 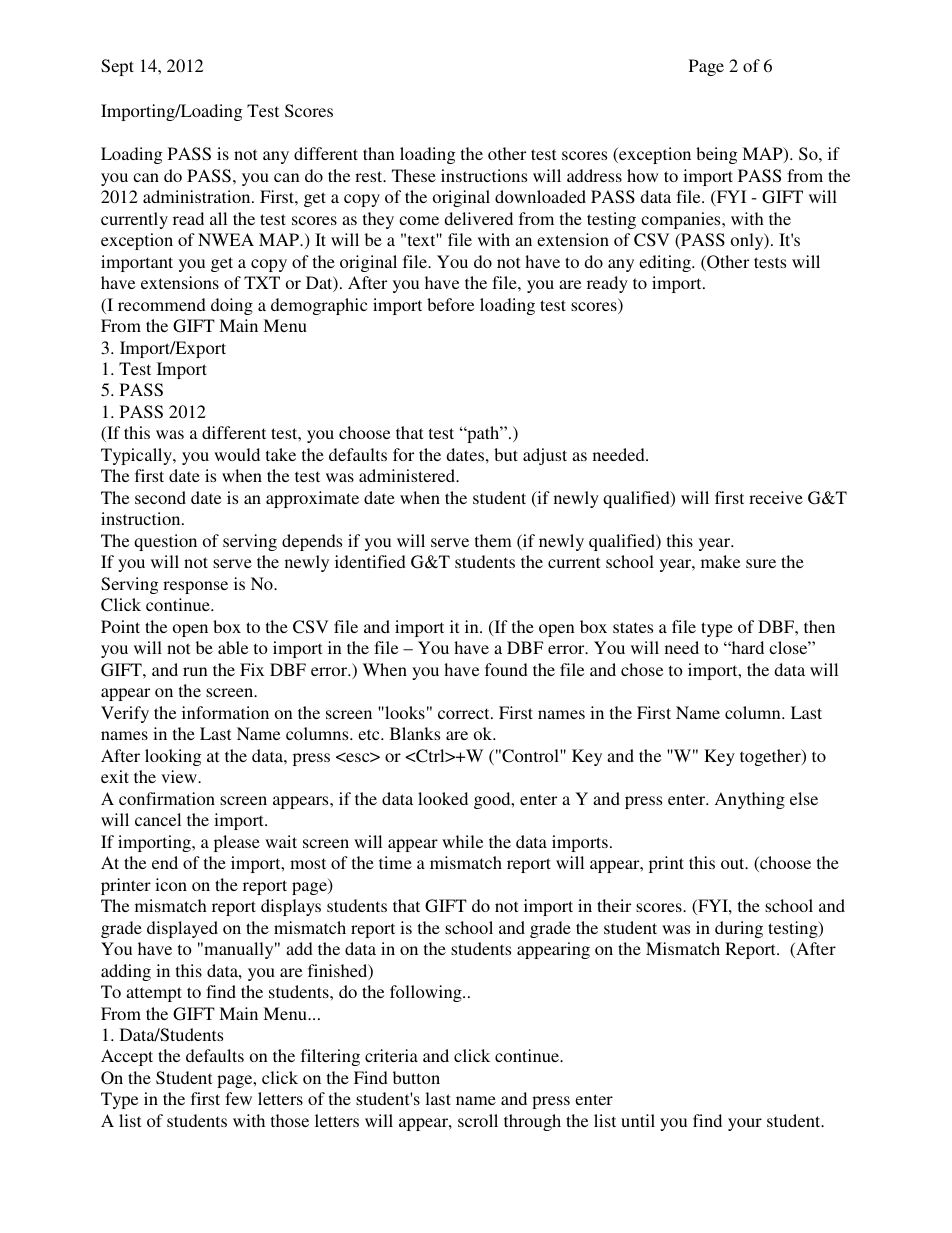 I want to click on them, so click(x=493, y=540).
